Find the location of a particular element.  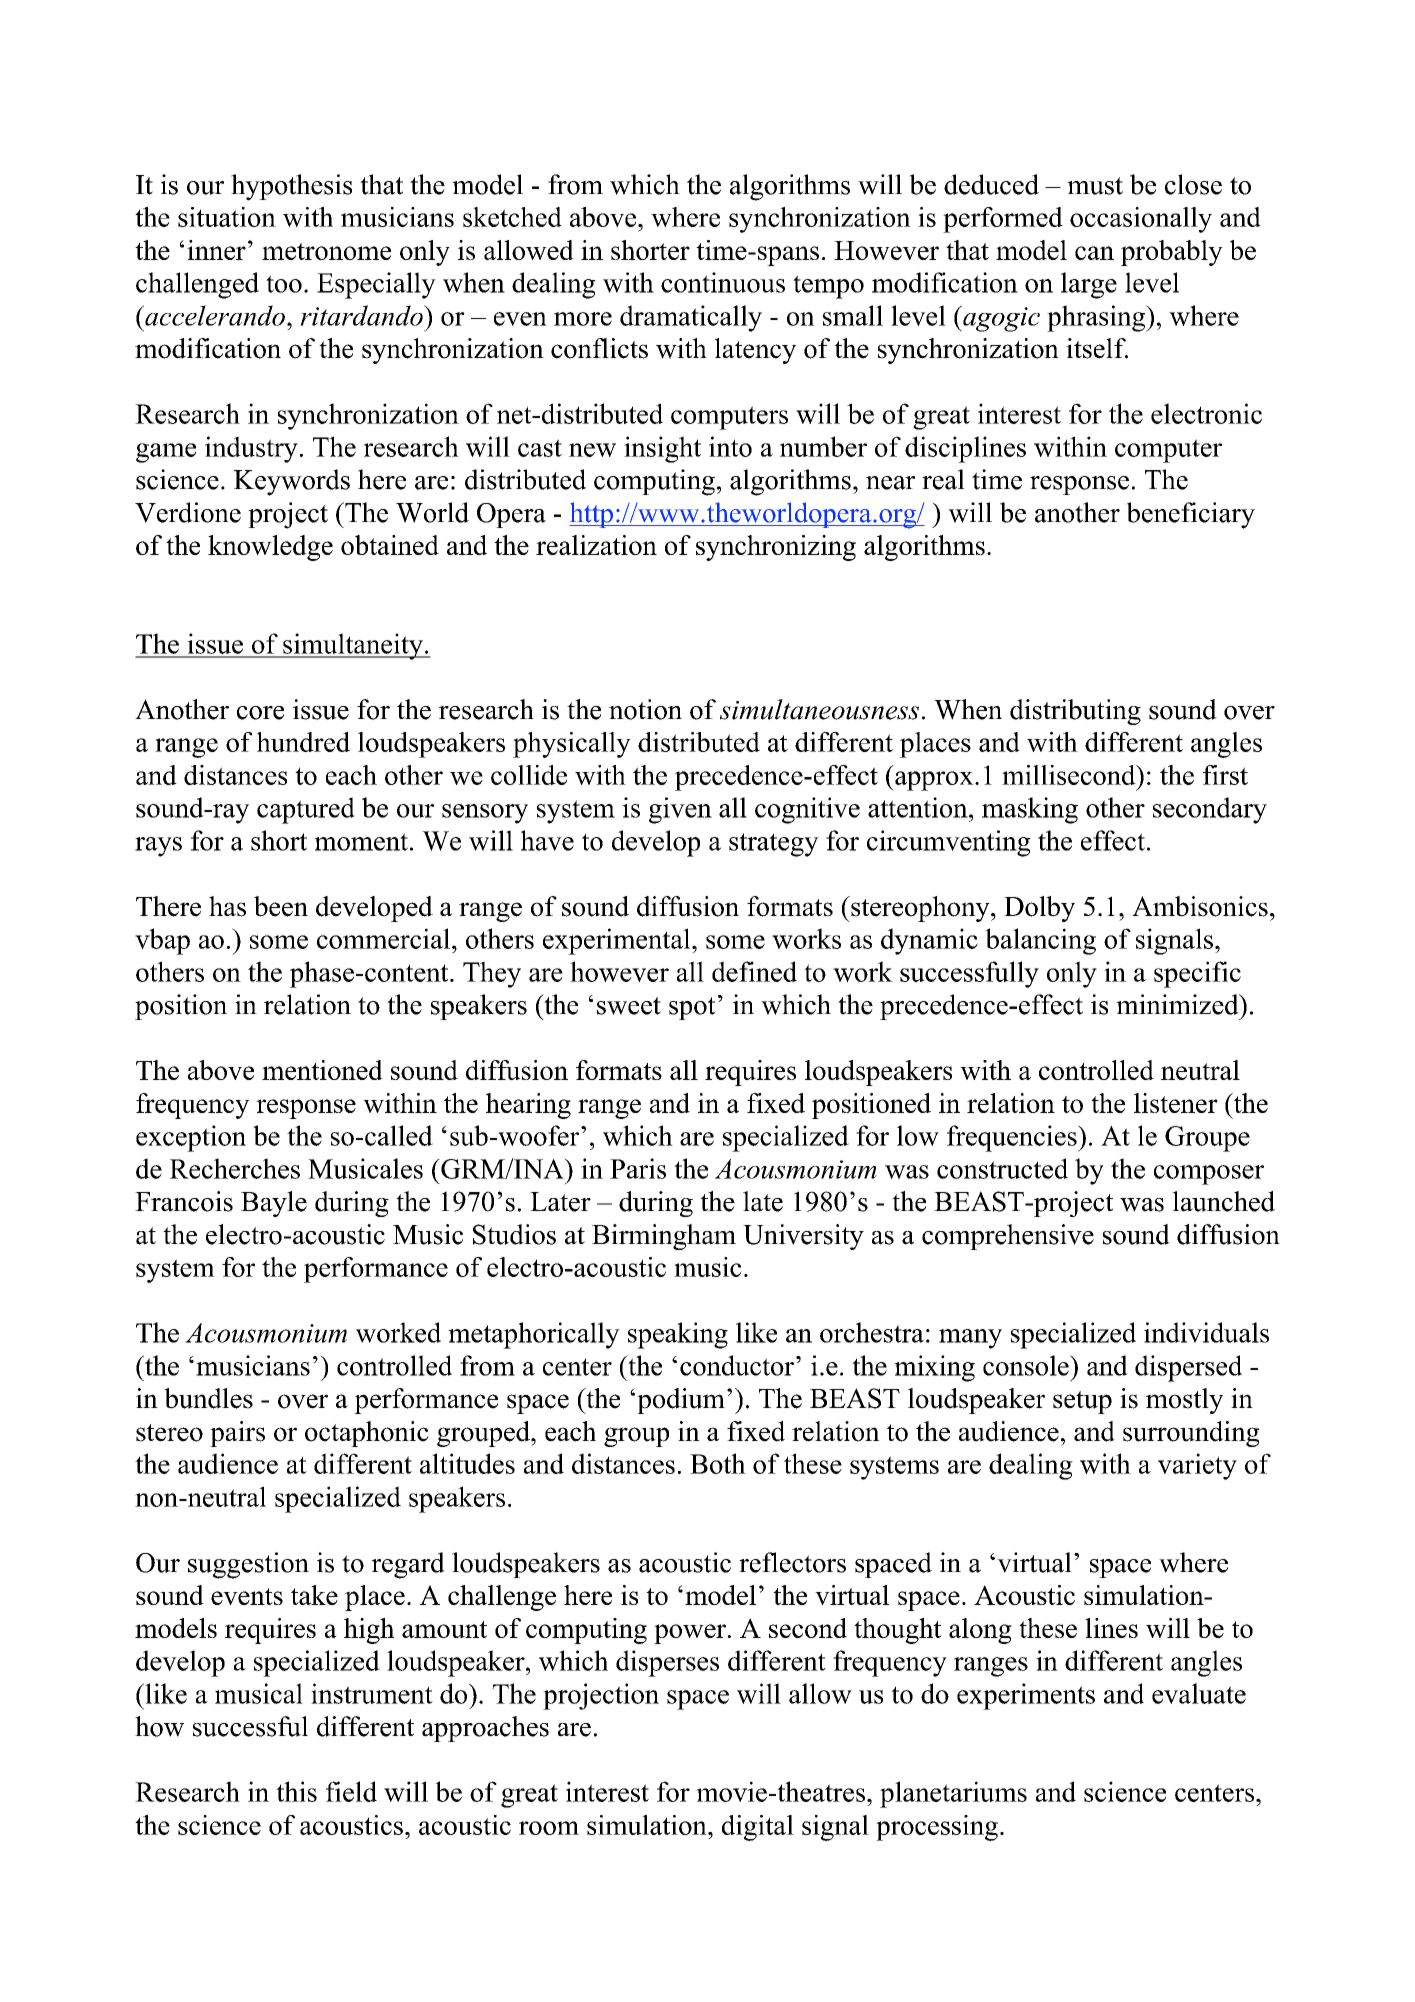

notion is located at coordinates (645, 709).
